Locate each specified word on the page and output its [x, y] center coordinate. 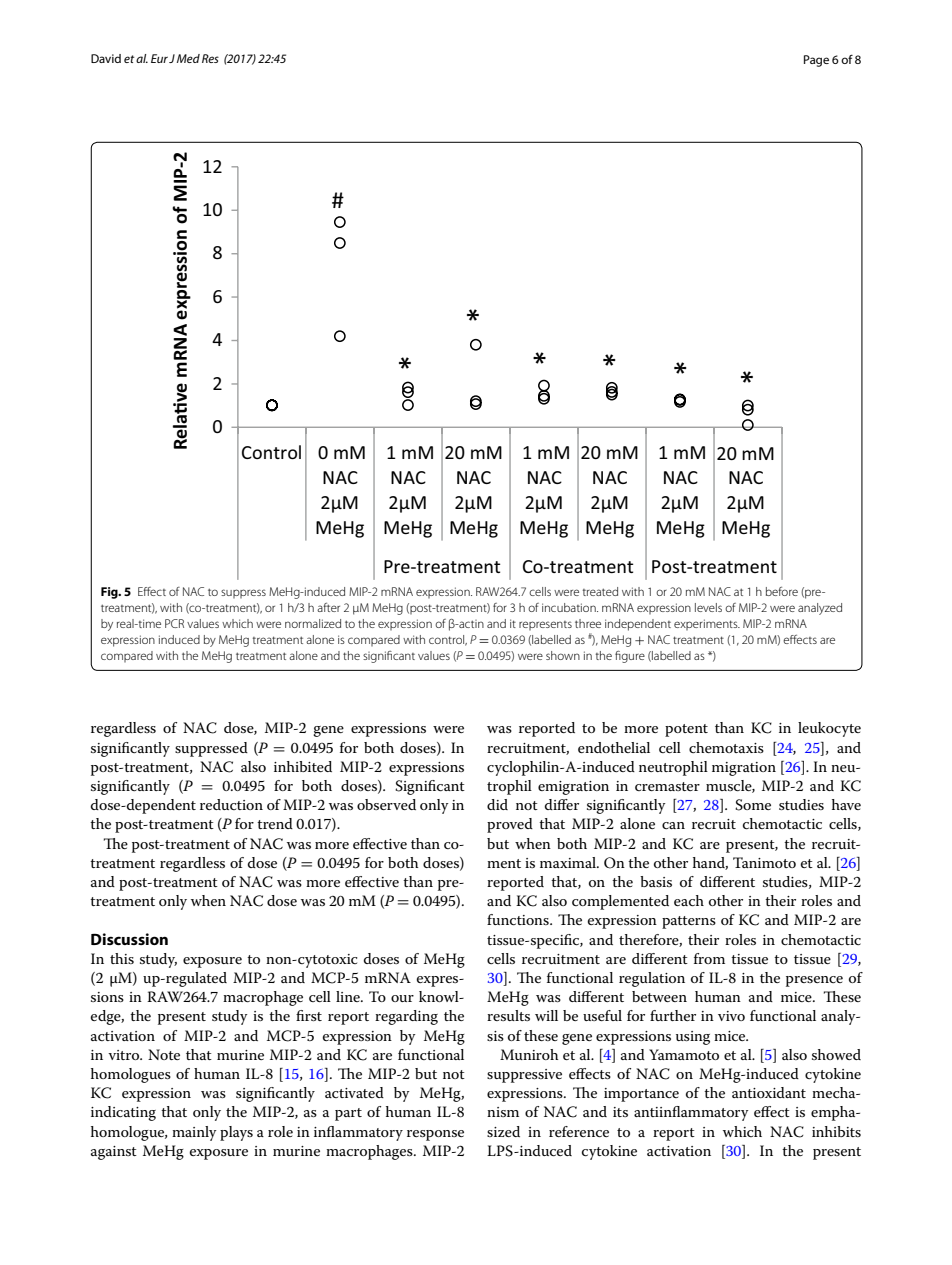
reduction [231, 804]
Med [188, 58]
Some [753, 805]
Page [816, 61]
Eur [159, 58]
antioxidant [769, 1092]
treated [600, 591]
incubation [570, 607]
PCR [174, 623]
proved [510, 825]
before [782, 591]
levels [708, 607]
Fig [110, 593]
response [435, 1135]
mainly [194, 1133]
